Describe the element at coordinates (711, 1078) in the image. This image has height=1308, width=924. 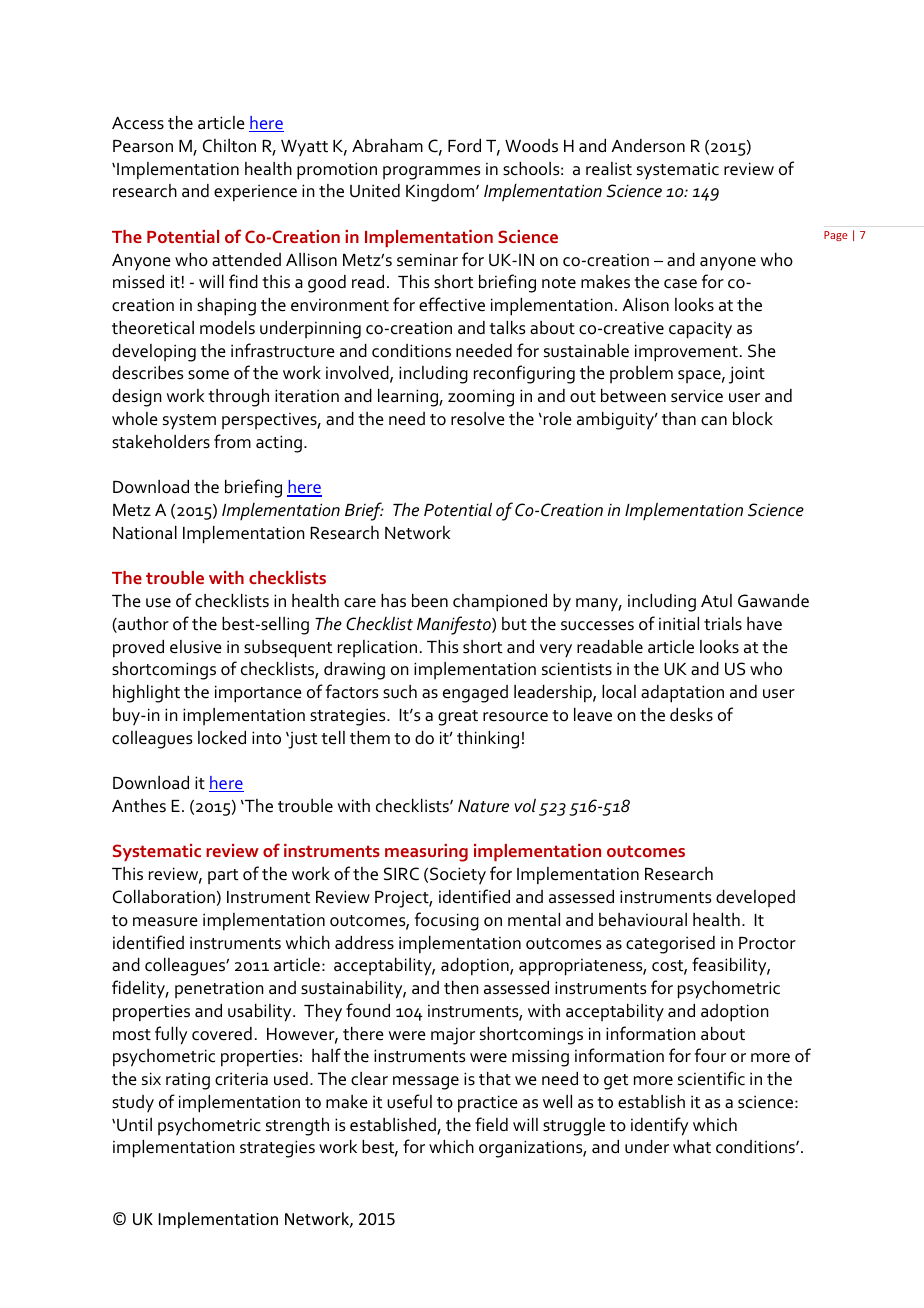
I see `scientific` at that location.
